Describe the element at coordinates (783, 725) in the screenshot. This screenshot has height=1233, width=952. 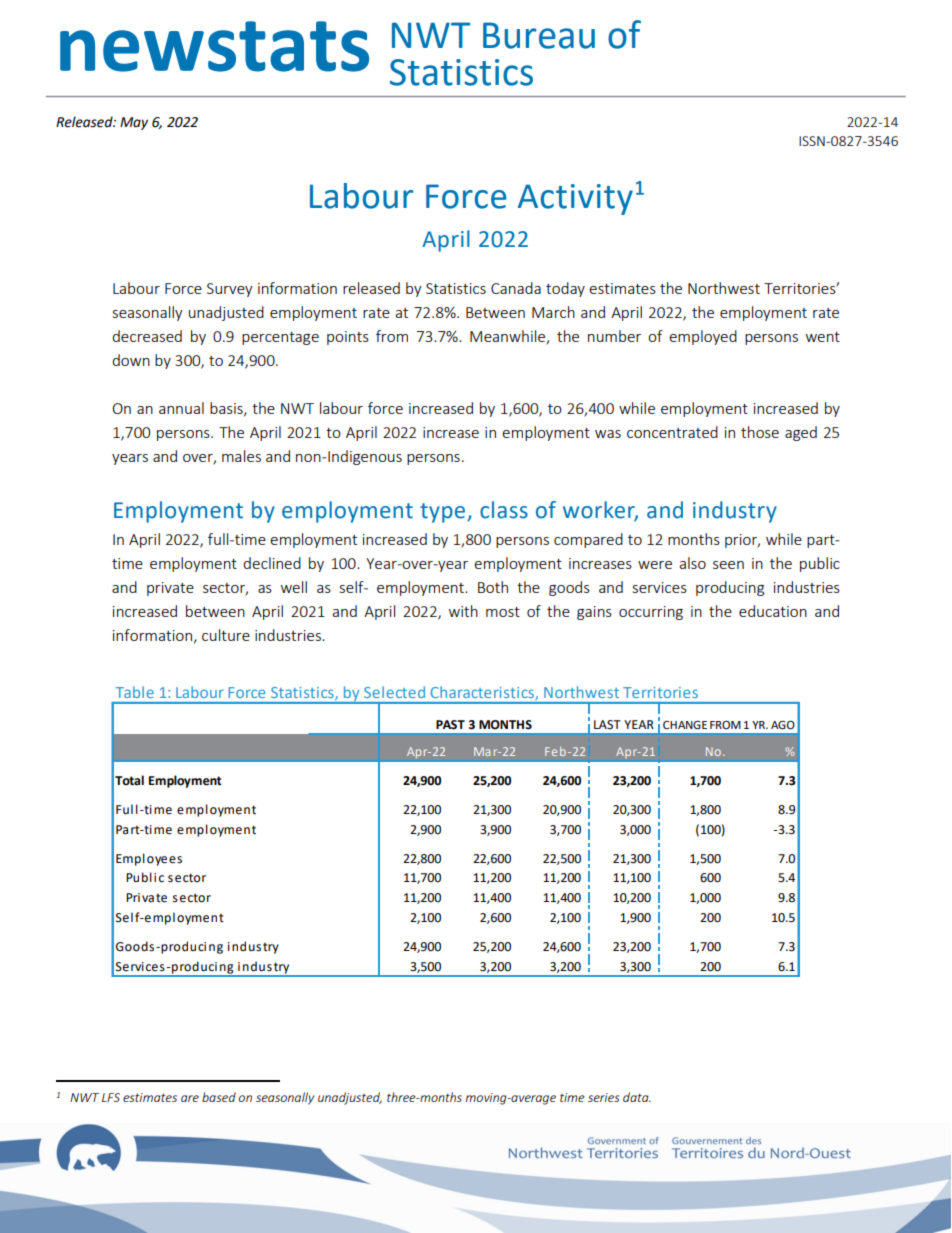
I see `AGO` at that location.
